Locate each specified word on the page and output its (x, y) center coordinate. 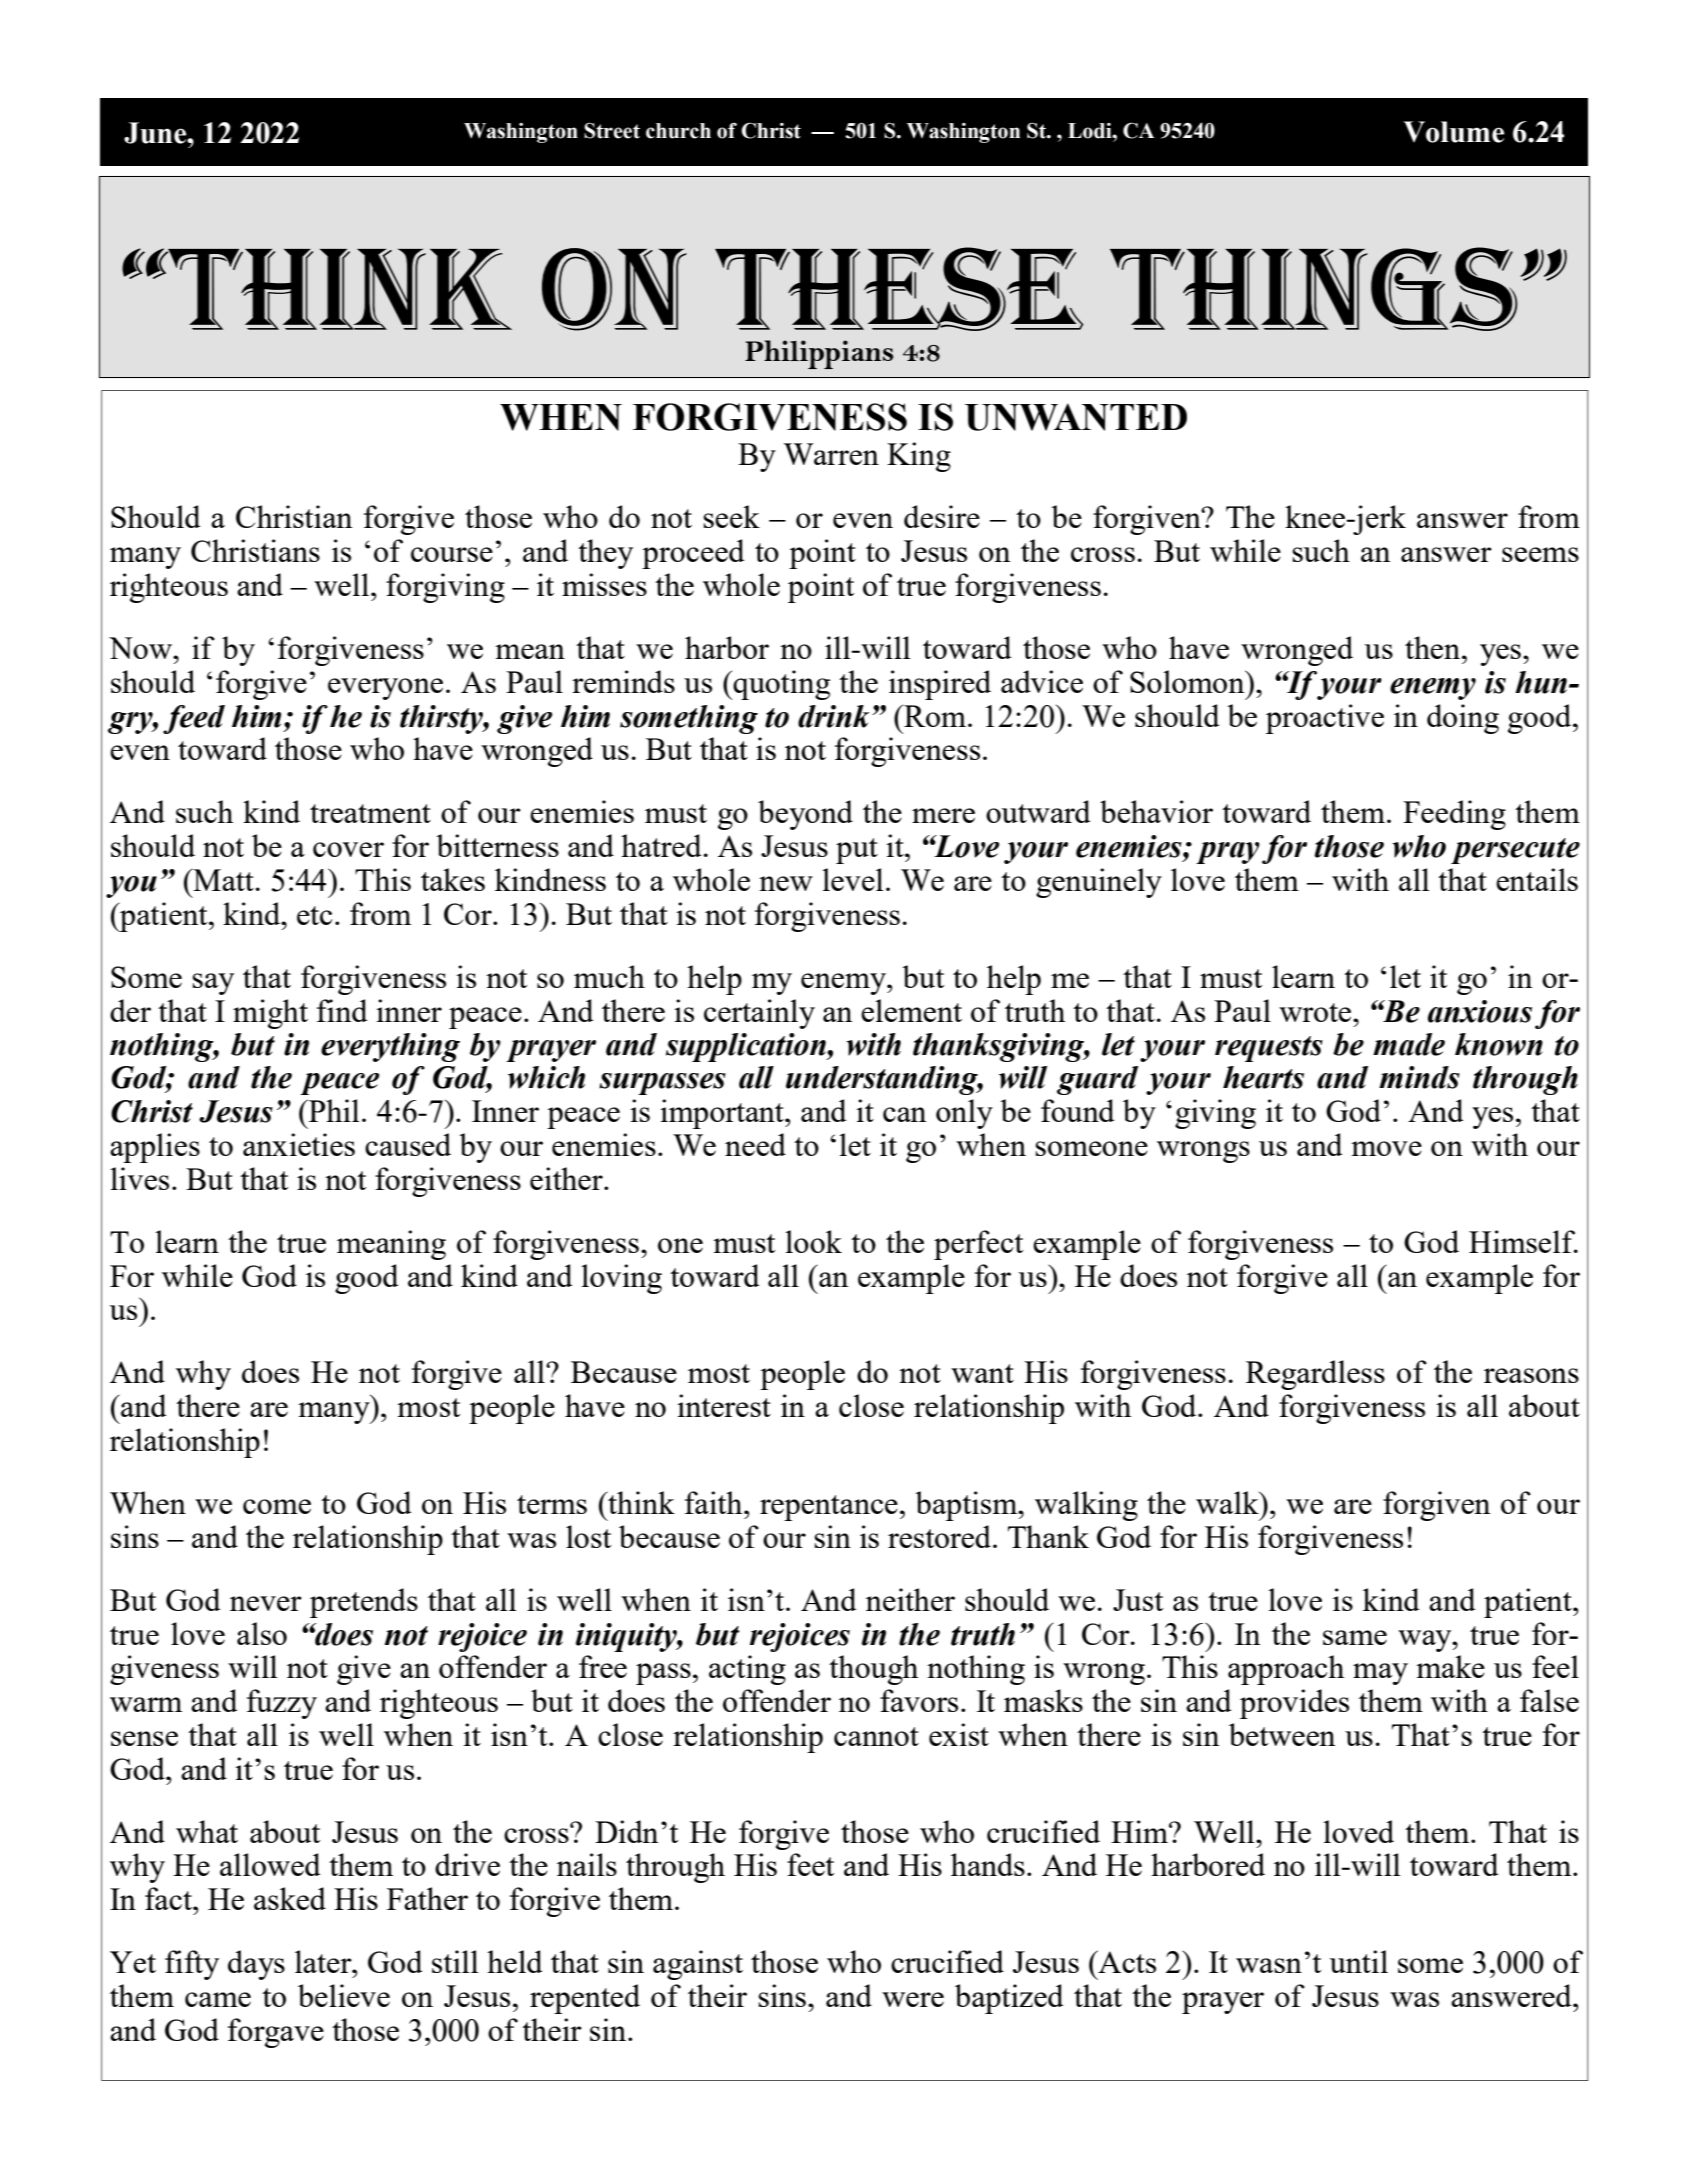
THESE (899, 289)
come (277, 1506)
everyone (385, 689)
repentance (829, 1508)
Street (612, 130)
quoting (780, 685)
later (324, 1961)
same (1355, 1637)
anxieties (299, 1144)
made (1409, 1044)
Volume (1453, 132)
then (1434, 647)
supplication (747, 1047)
